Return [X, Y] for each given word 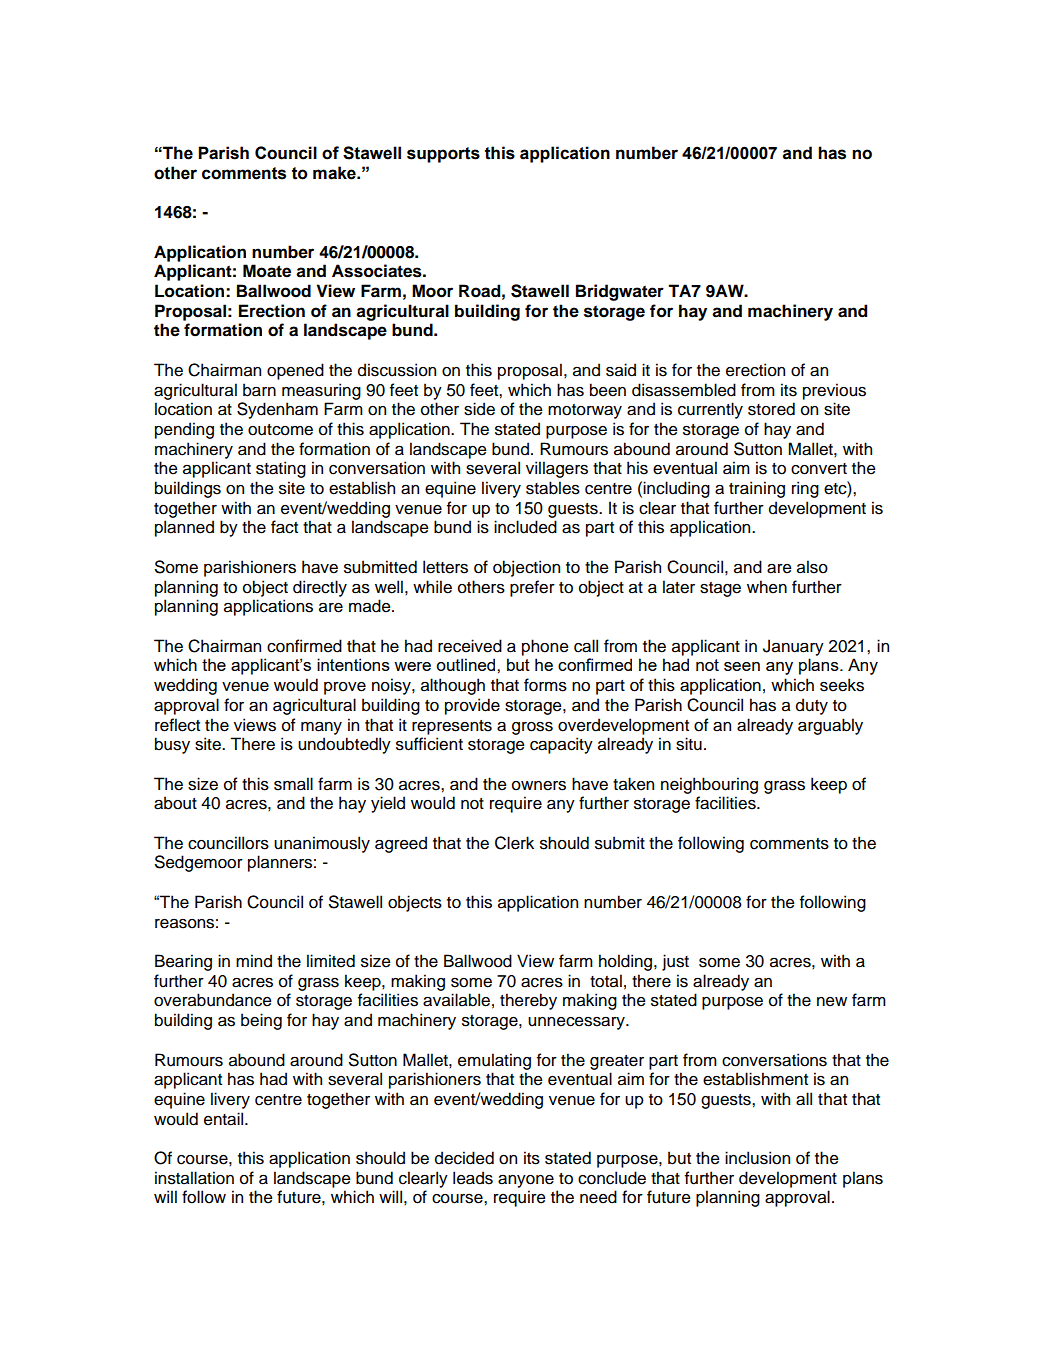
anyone [526, 1181]
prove [345, 688]
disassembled [684, 390]
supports [443, 155]
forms [545, 685]
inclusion [757, 1158]
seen [742, 666]
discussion [397, 370]
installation [194, 1178]
